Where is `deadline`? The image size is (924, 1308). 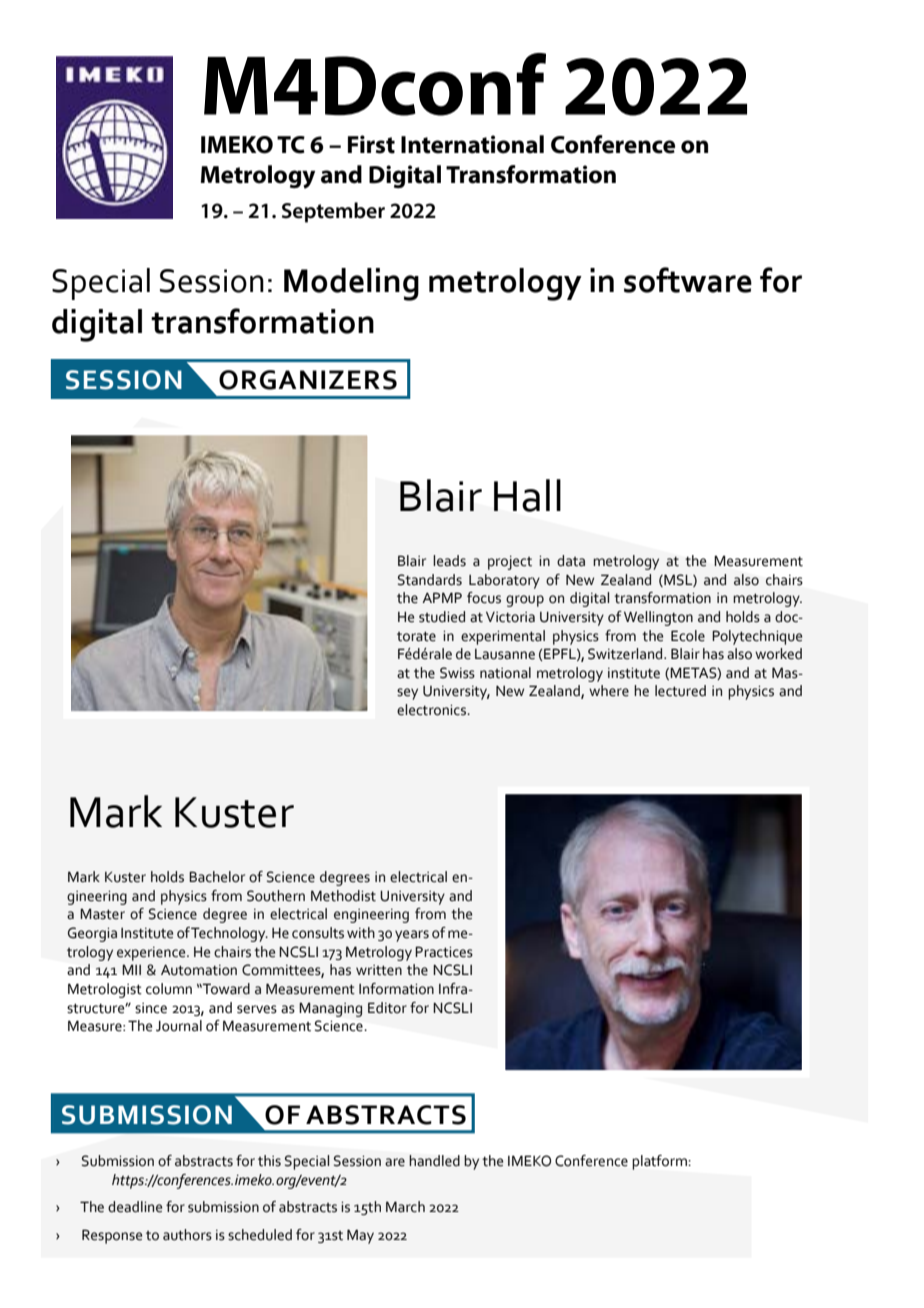 deadline is located at coordinates (135, 1207).
